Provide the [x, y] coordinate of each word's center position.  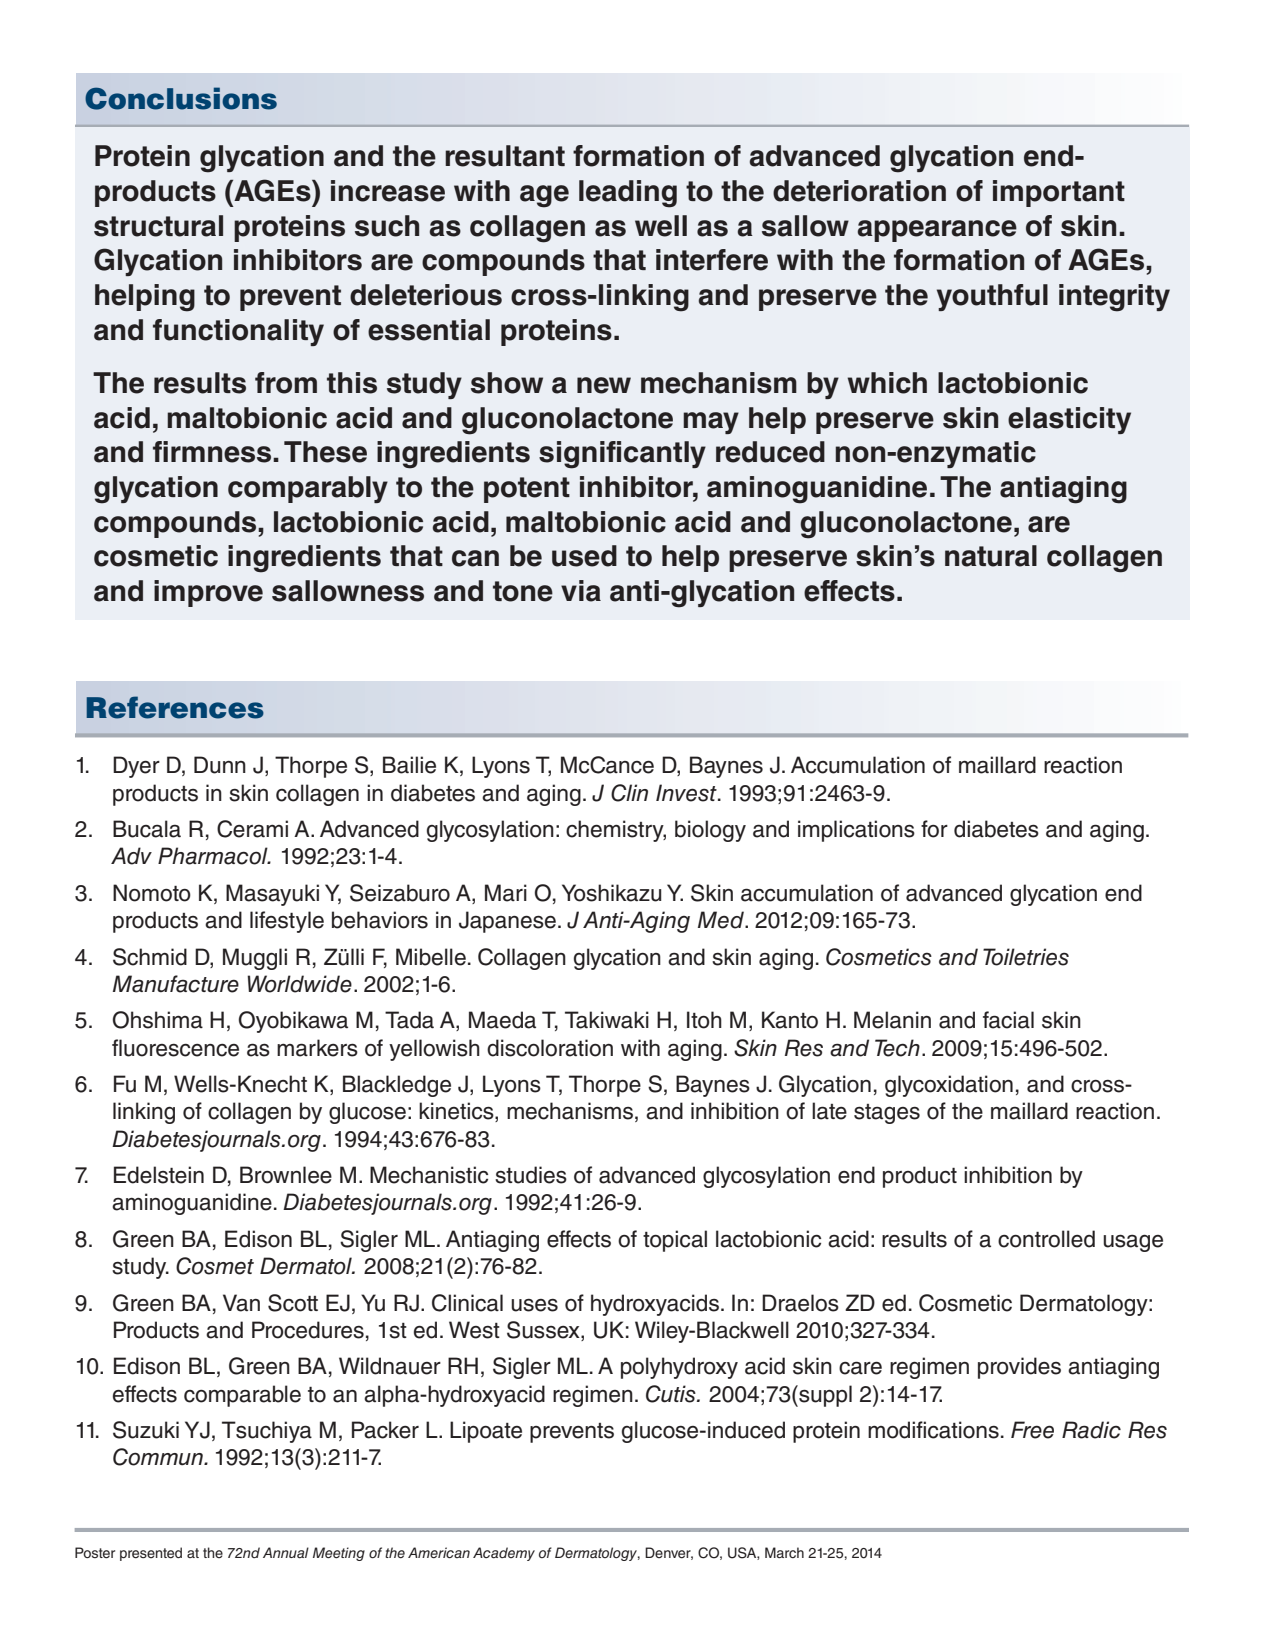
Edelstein [159, 1175]
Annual [286, 1553]
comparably [308, 489]
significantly [622, 455]
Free [1032, 1430]
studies [531, 1175]
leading [628, 194]
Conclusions [181, 98]
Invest [687, 793]
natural [991, 556]
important [1059, 193]
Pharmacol [214, 856]
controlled [1046, 1239]
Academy [504, 1554]
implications [856, 831]
